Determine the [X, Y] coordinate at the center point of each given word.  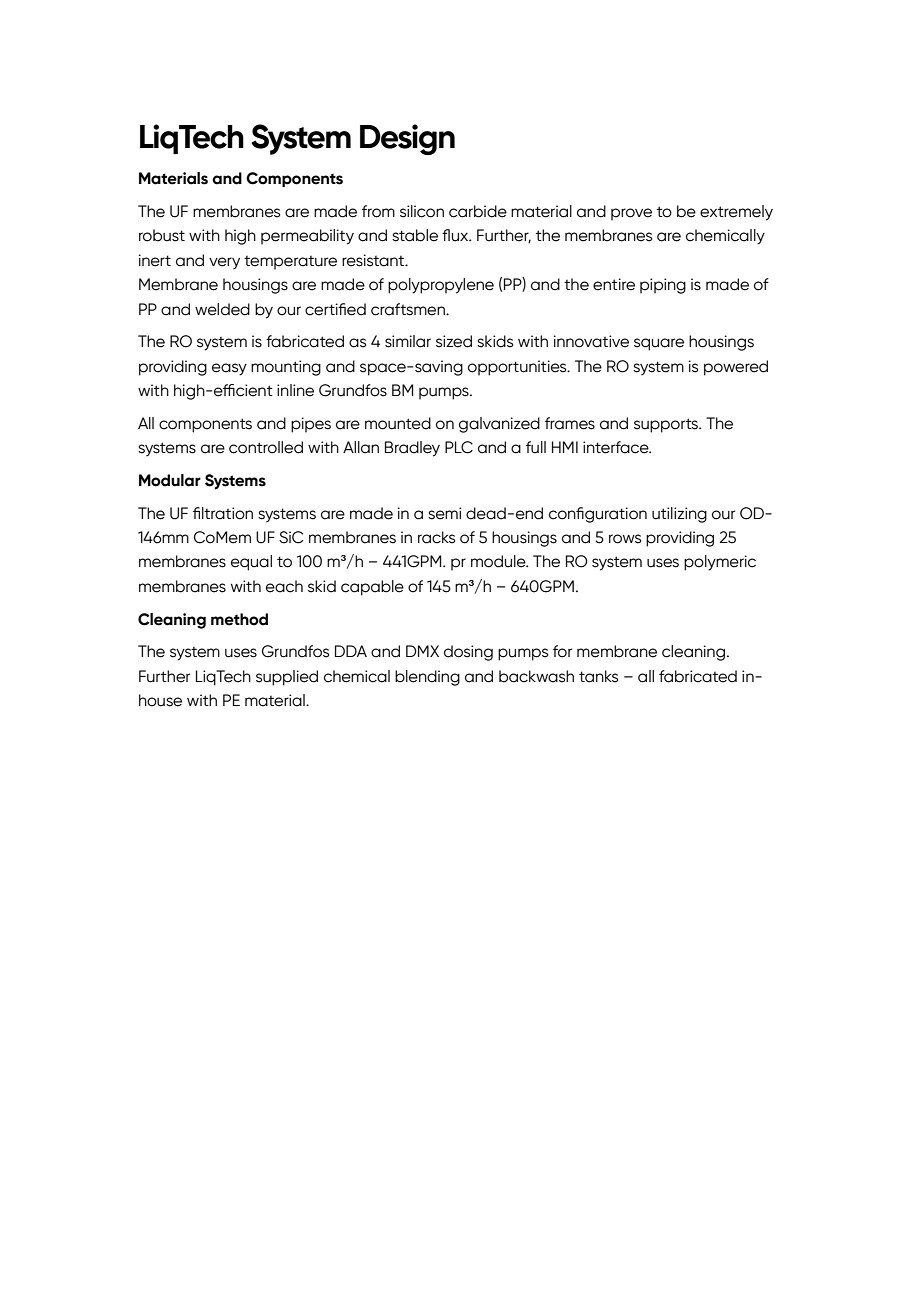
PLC [459, 447]
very [224, 263]
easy [229, 369]
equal [251, 563]
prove [631, 214]
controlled [266, 447]
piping [663, 286]
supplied [287, 678]
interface [617, 447]
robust [162, 235]
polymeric [720, 563]
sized [454, 341]
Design [407, 139]
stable [415, 235]
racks [436, 537]
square [659, 344]
